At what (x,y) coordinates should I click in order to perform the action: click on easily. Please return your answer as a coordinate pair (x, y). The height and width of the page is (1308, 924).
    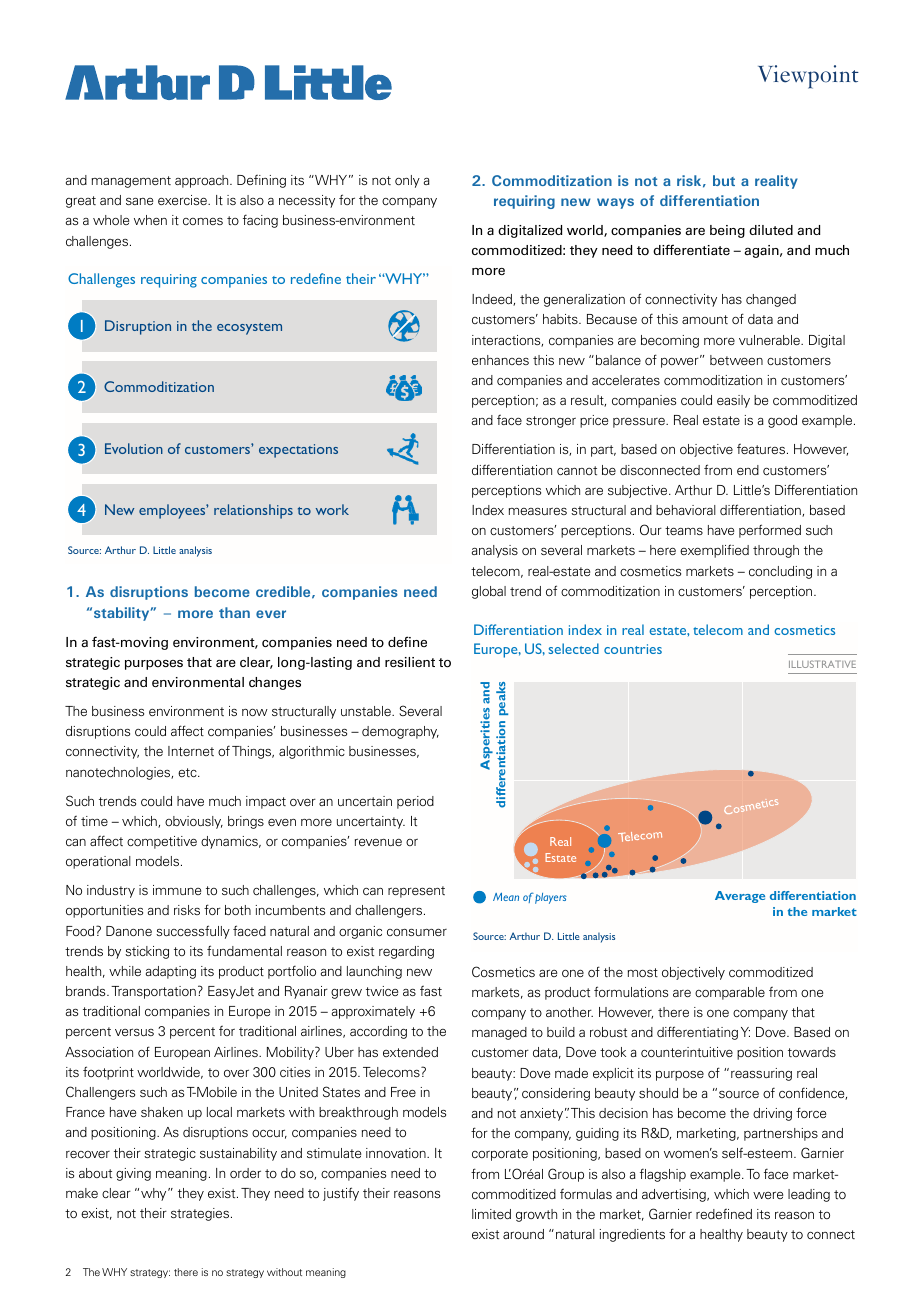
    Looking at the image, I should click on (733, 401).
